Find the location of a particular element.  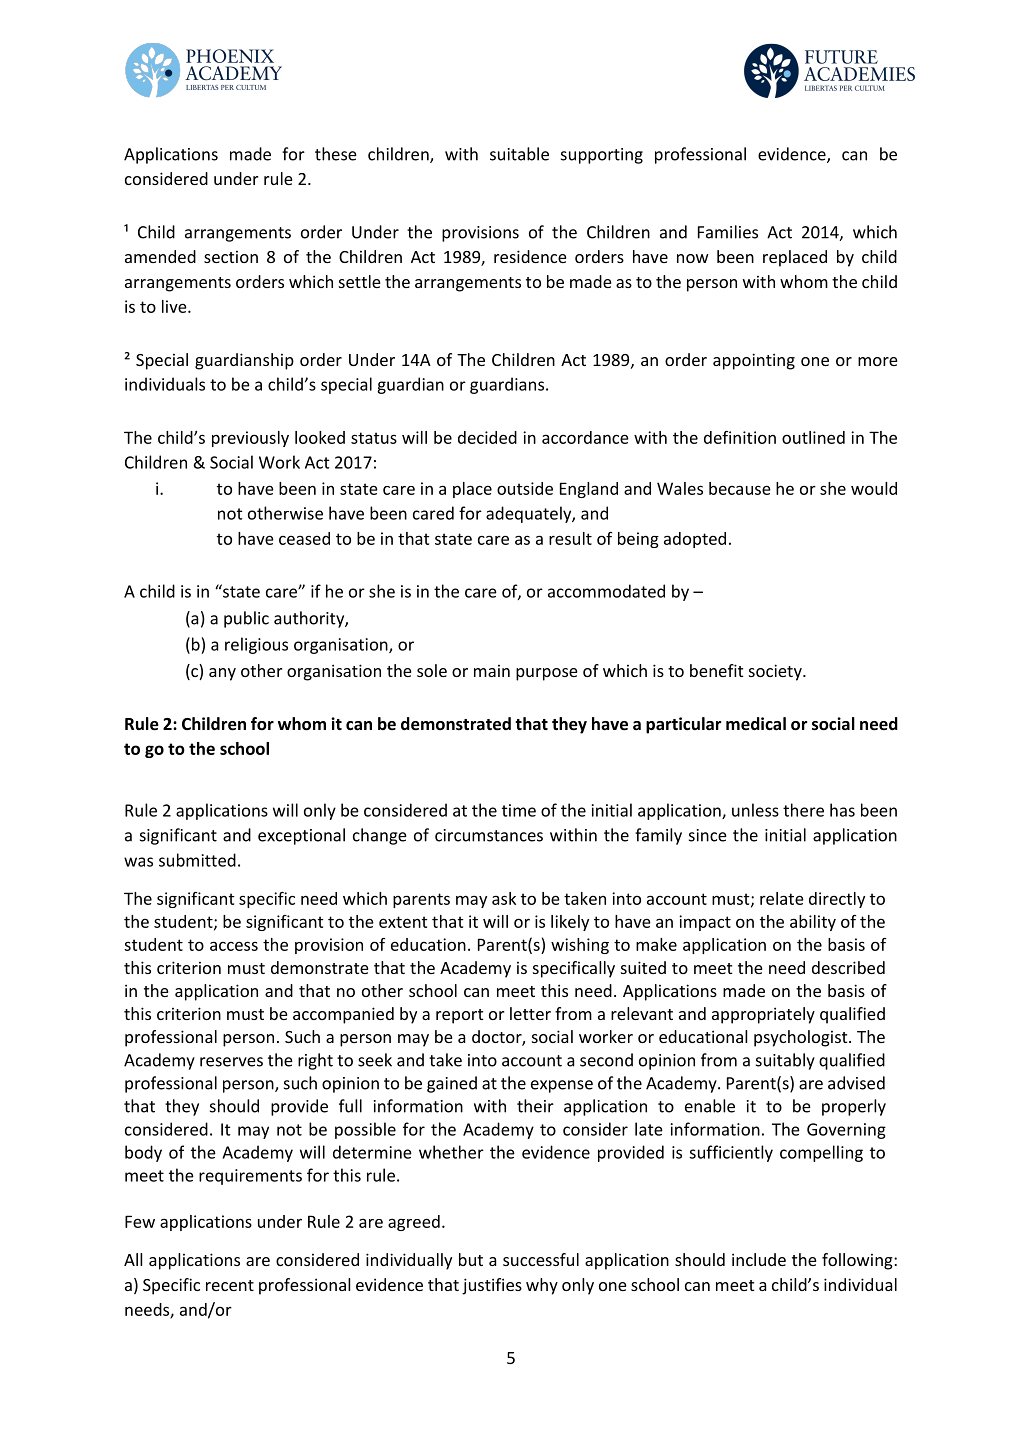

result is located at coordinates (570, 538).
